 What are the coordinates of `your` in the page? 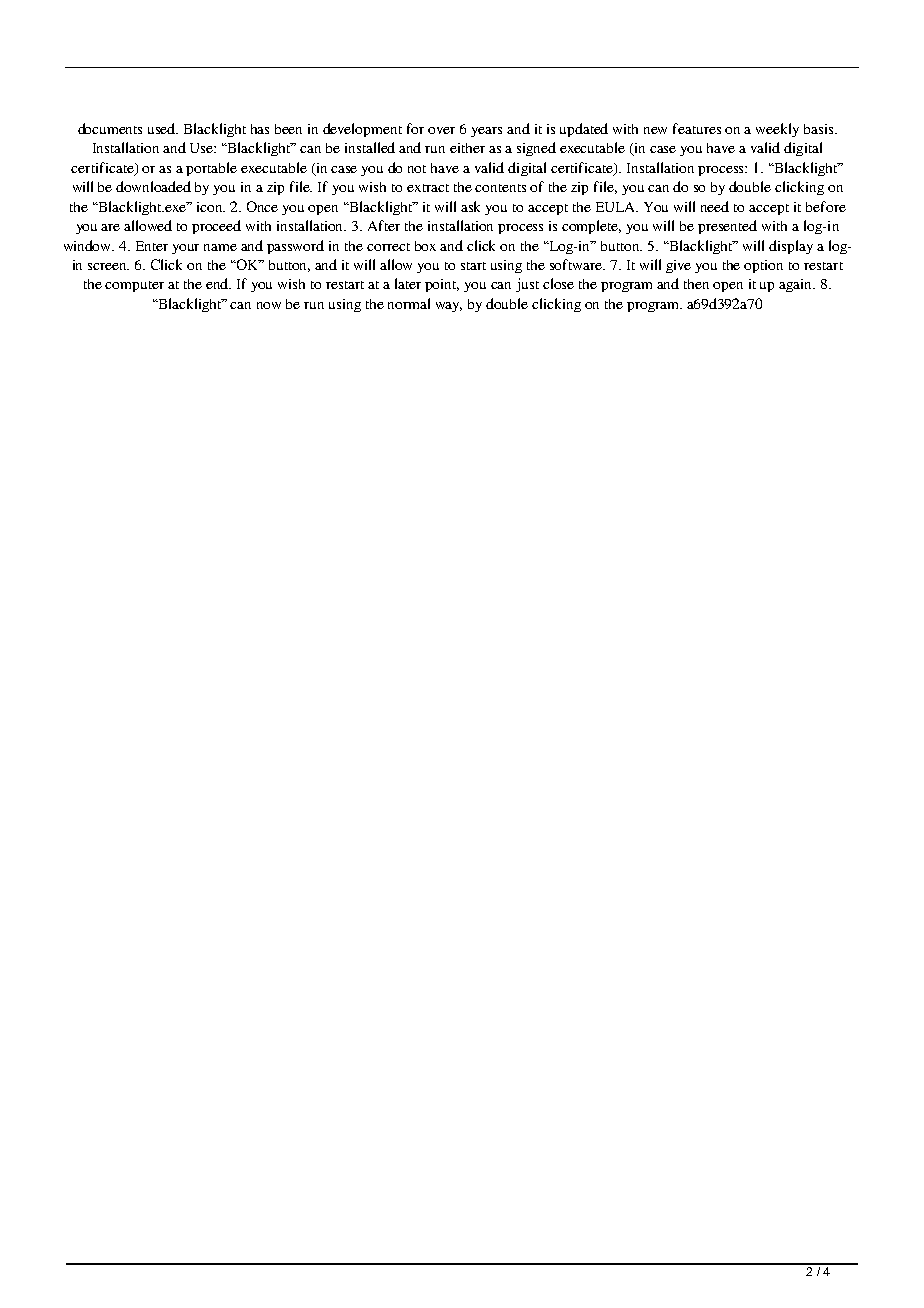 It's located at (185, 249).
